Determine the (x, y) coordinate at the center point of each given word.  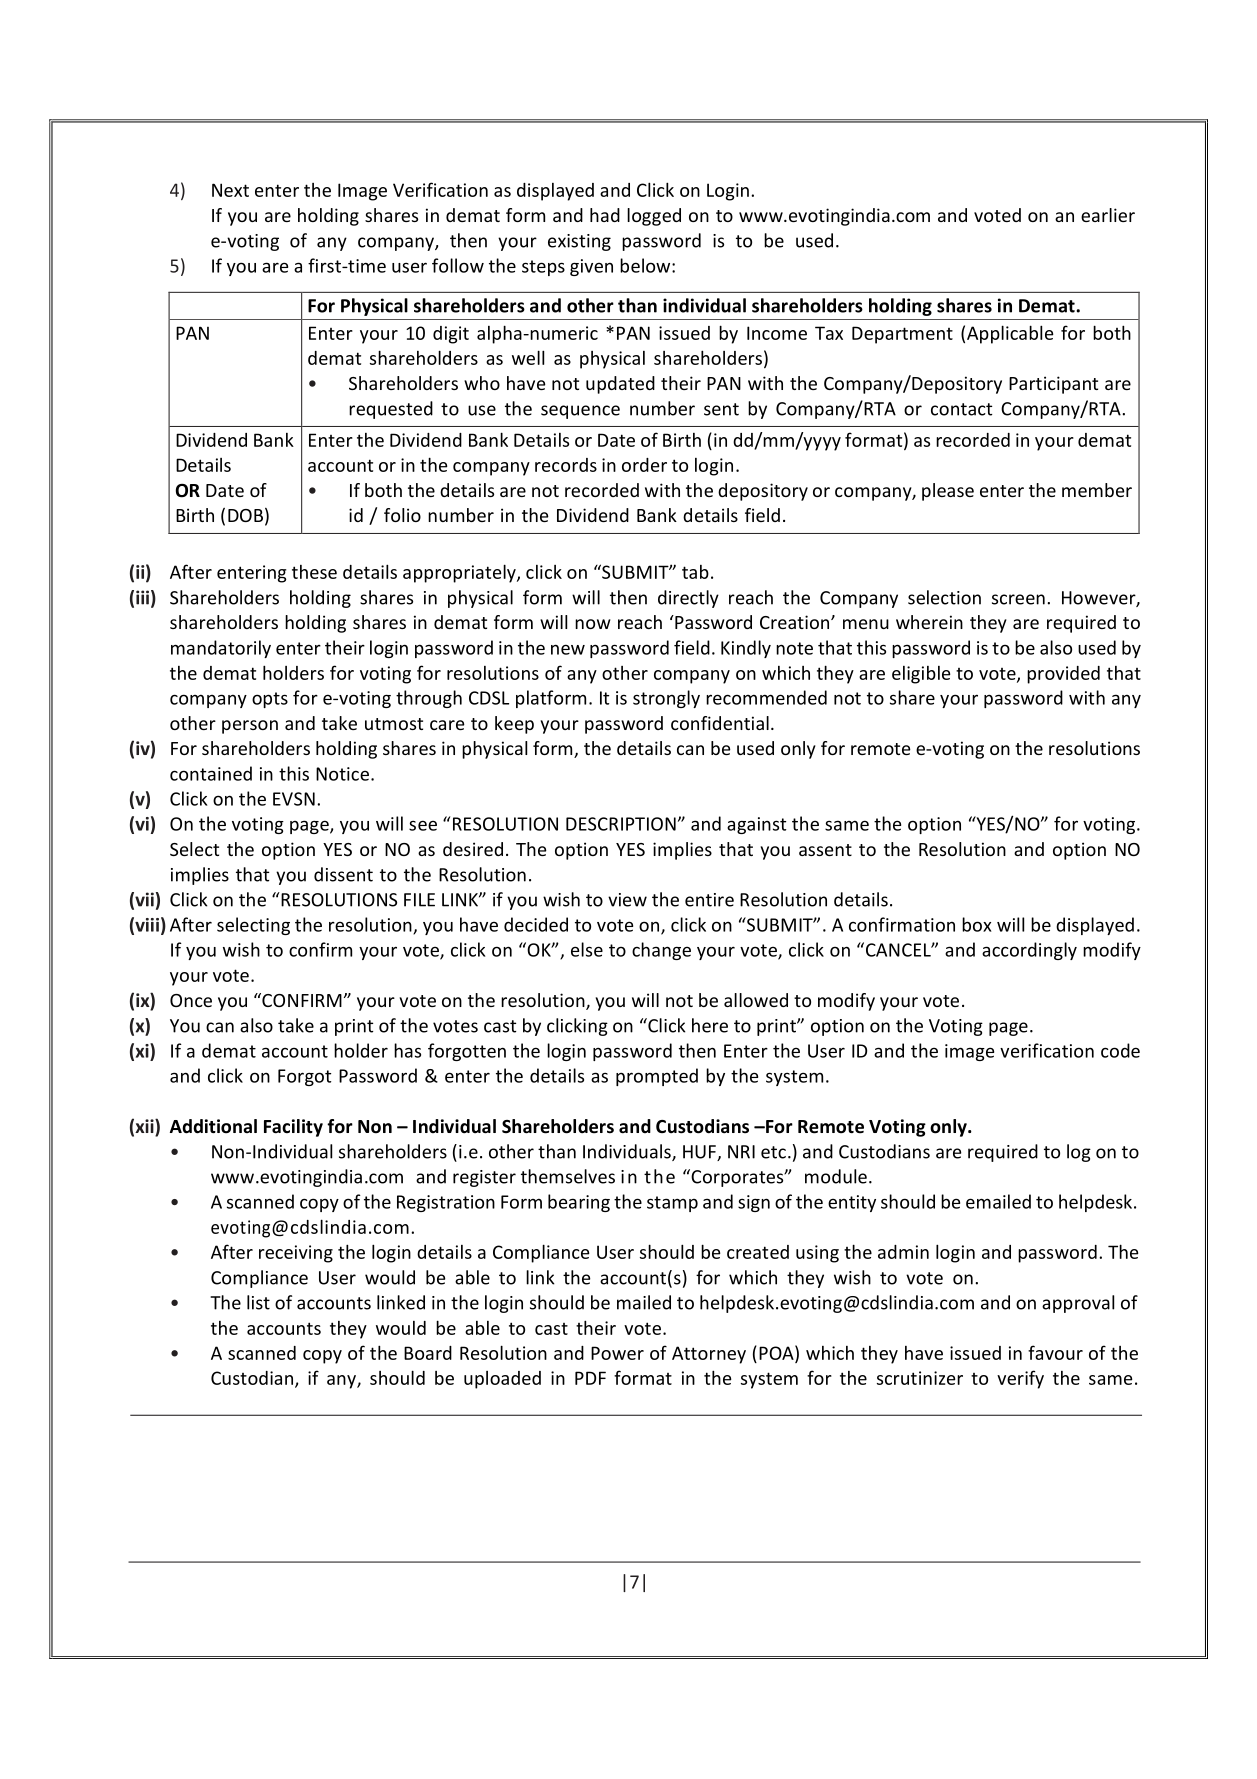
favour (1055, 1352)
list (258, 1302)
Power (617, 1353)
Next (230, 190)
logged (654, 217)
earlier (1108, 215)
